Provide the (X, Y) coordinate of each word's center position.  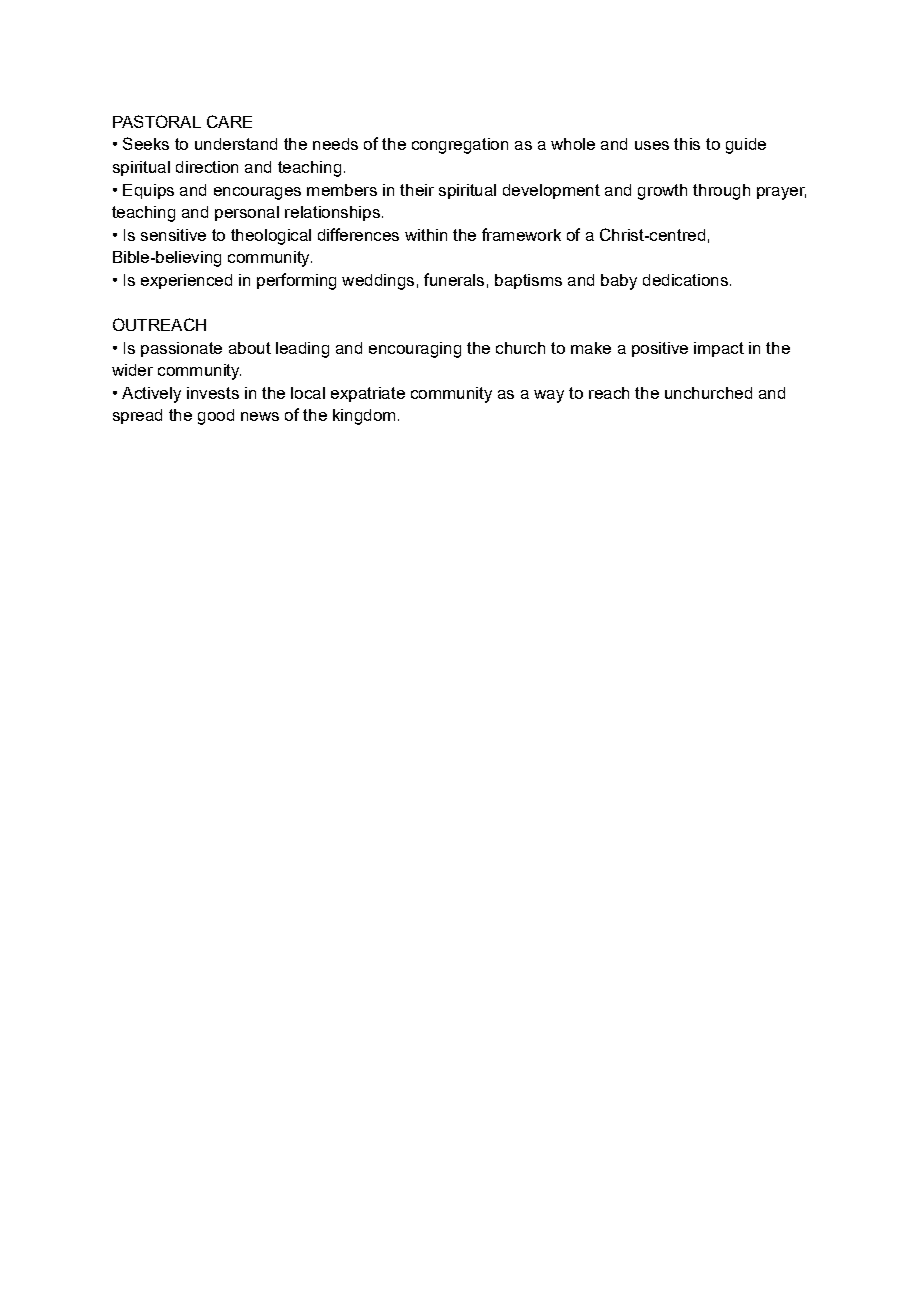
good (216, 417)
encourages (257, 193)
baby (619, 282)
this (687, 144)
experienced (186, 281)
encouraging (415, 350)
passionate (181, 349)
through (721, 192)
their (417, 190)
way (549, 396)
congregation (460, 146)
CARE (229, 121)
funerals (454, 279)
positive (660, 349)
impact (719, 349)
